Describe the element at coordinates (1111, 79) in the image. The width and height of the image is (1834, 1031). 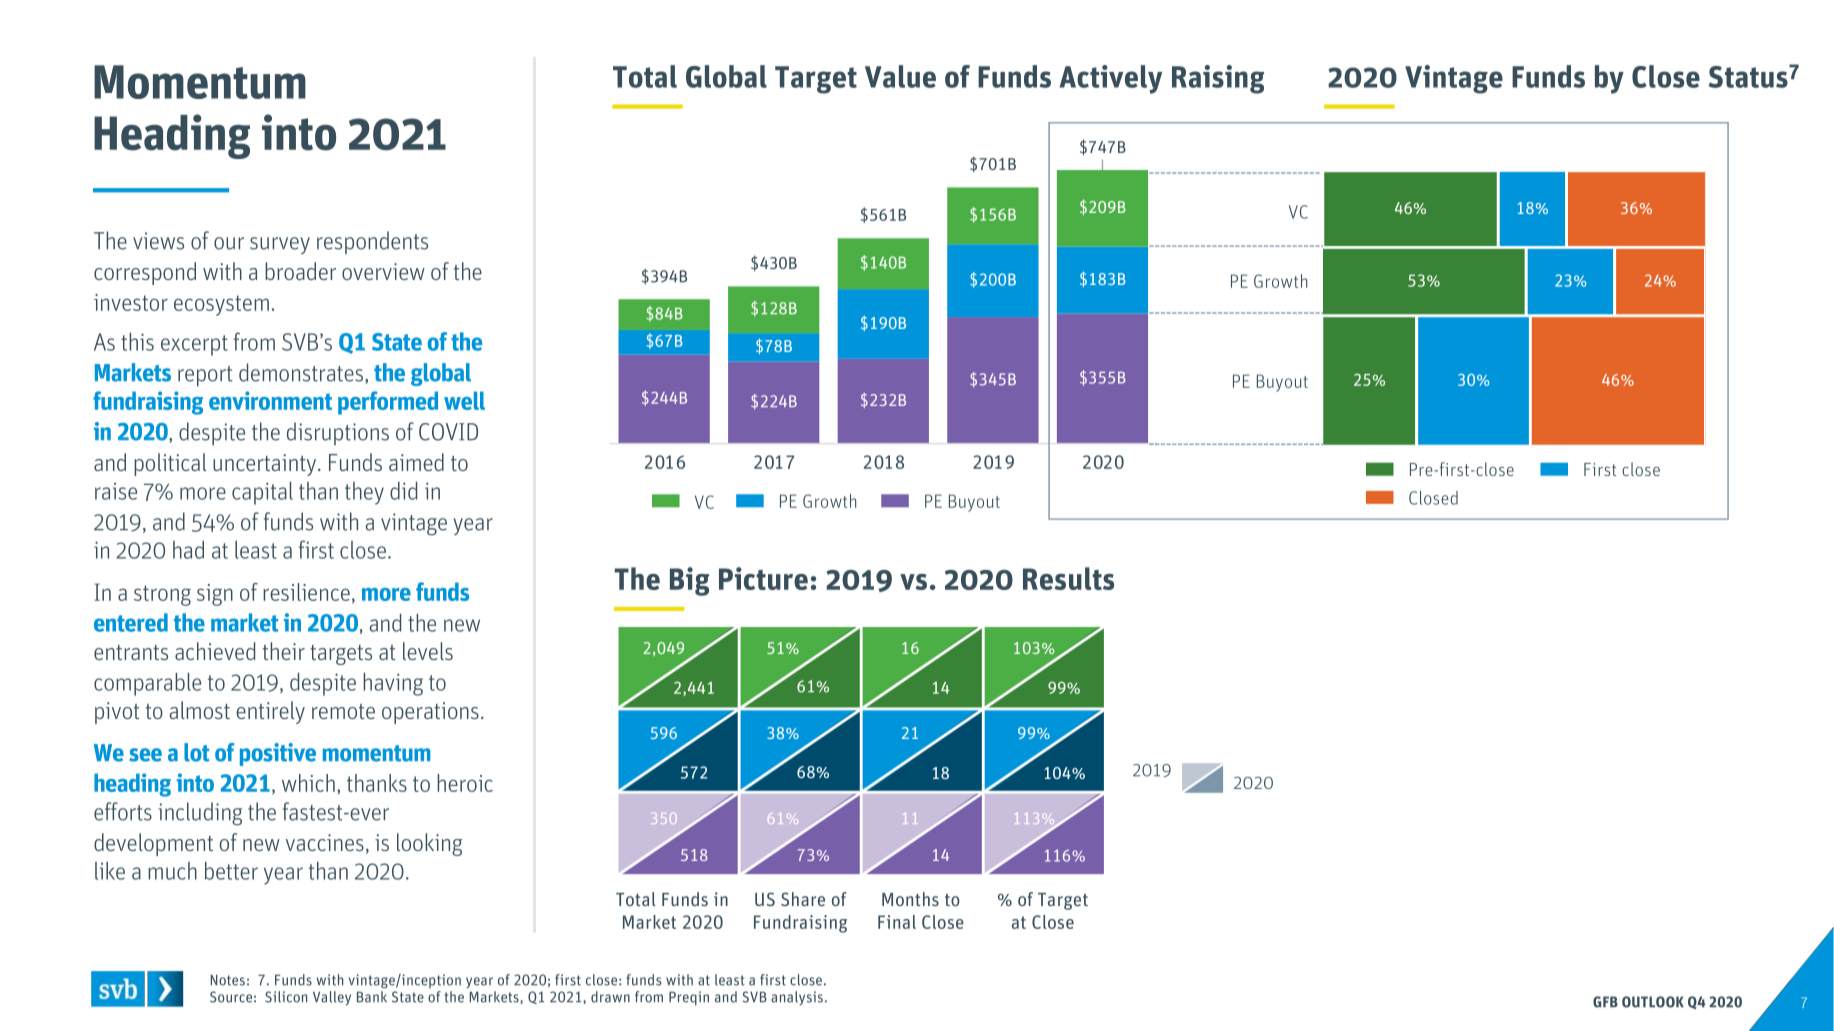
I see `Actively` at that location.
